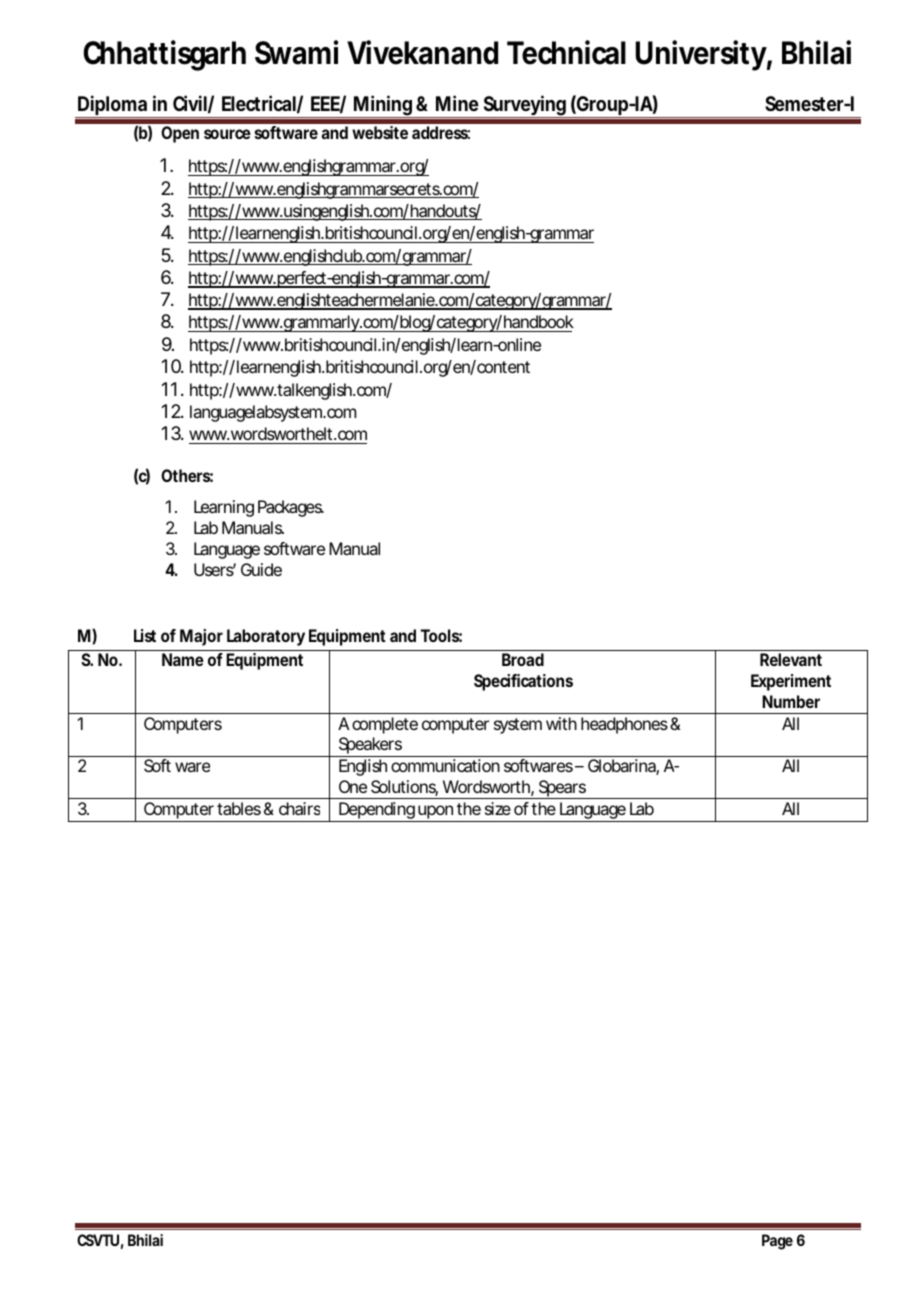 This image has width=924, height=1308. What do you see at coordinates (777, 1242) in the image?
I see `Page` at bounding box center [777, 1242].
